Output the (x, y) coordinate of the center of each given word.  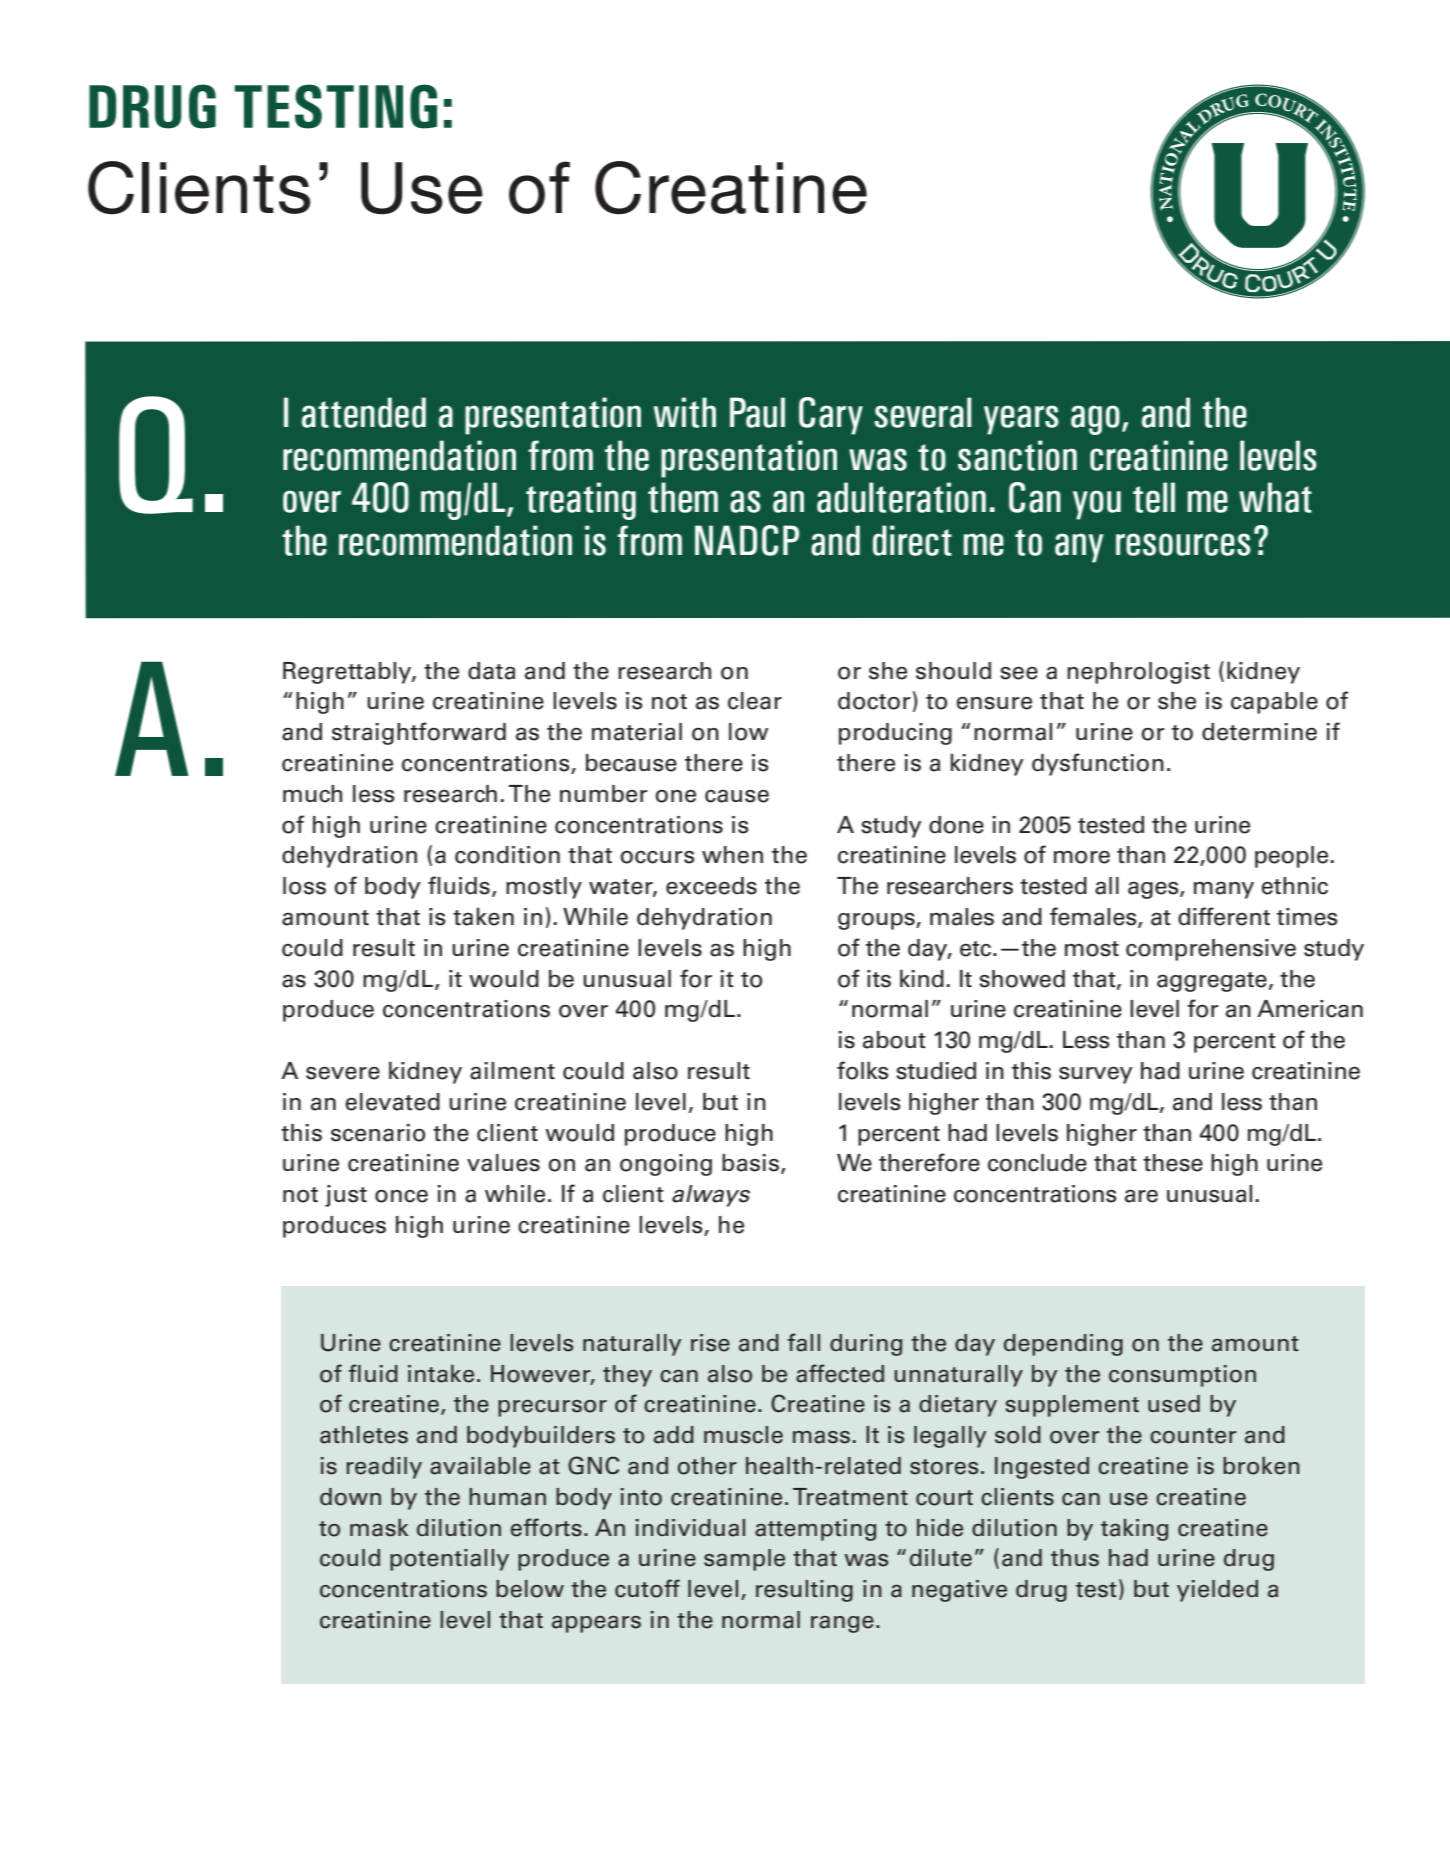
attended (364, 412)
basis (750, 1163)
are (1141, 1196)
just (346, 1196)
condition (507, 855)
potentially (449, 1560)
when (732, 855)
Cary (831, 416)
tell (1154, 497)
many (1224, 890)
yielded (1217, 1591)
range (842, 1624)
